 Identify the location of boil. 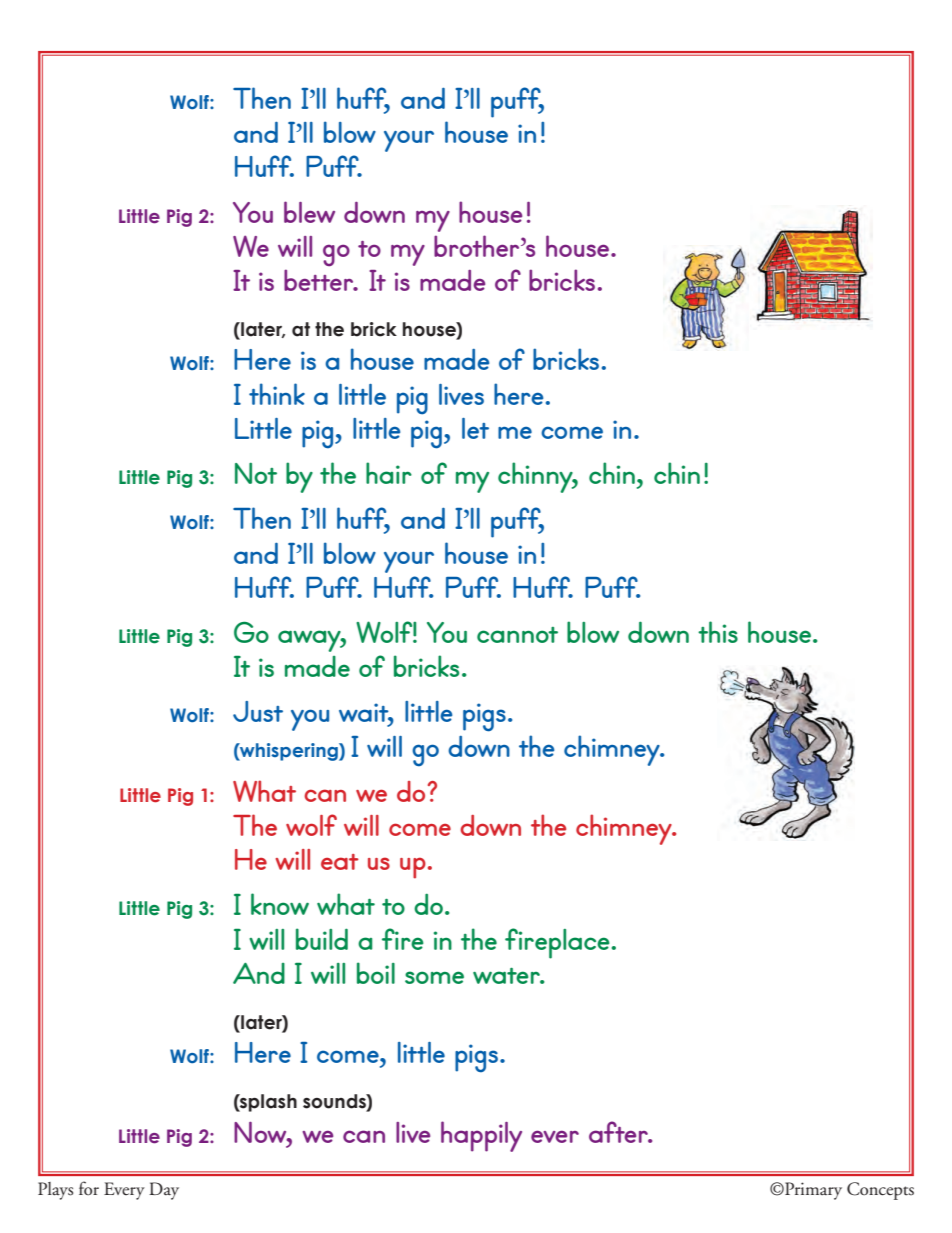
(376, 973).
